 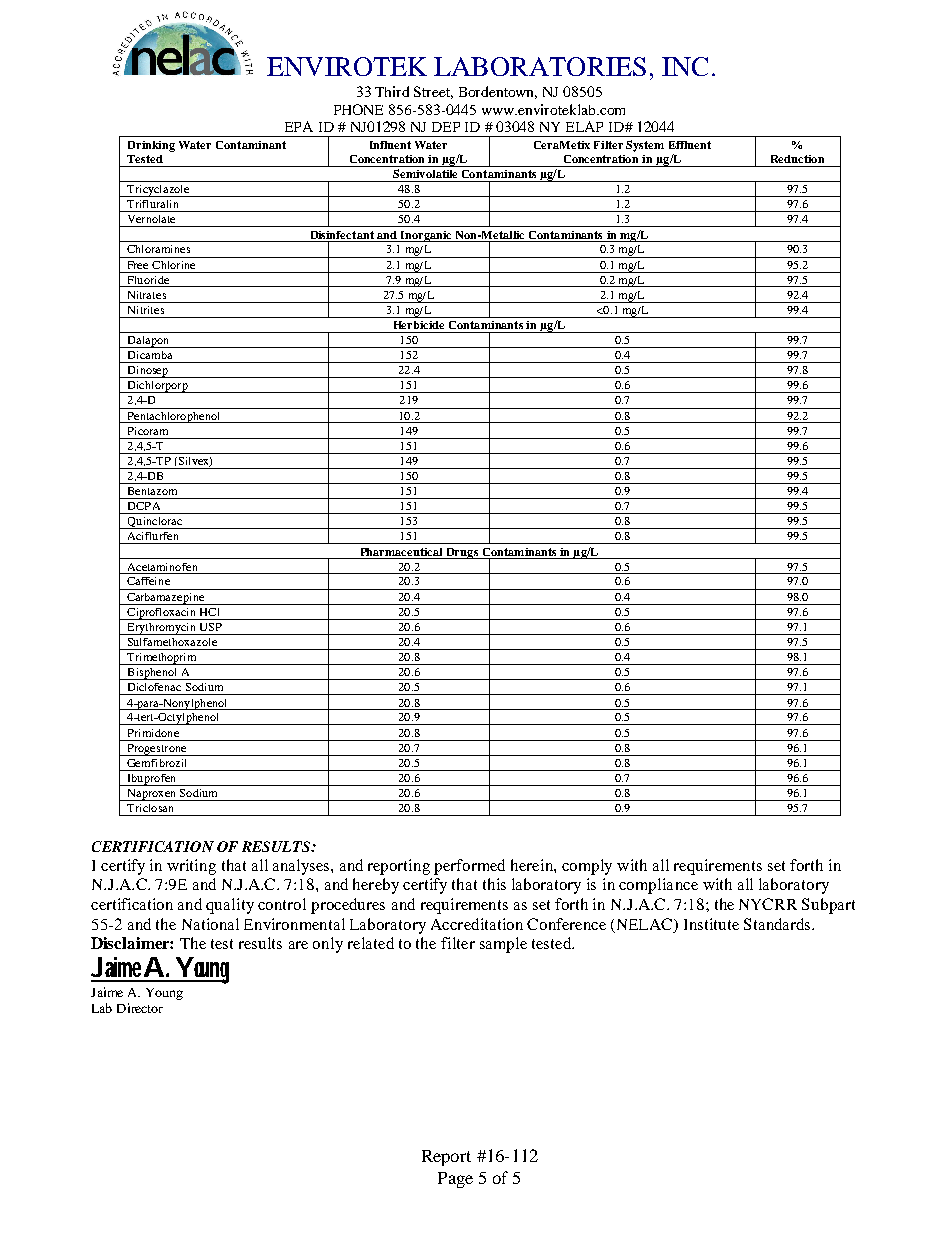 I want to click on comply, so click(x=587, y=867).
